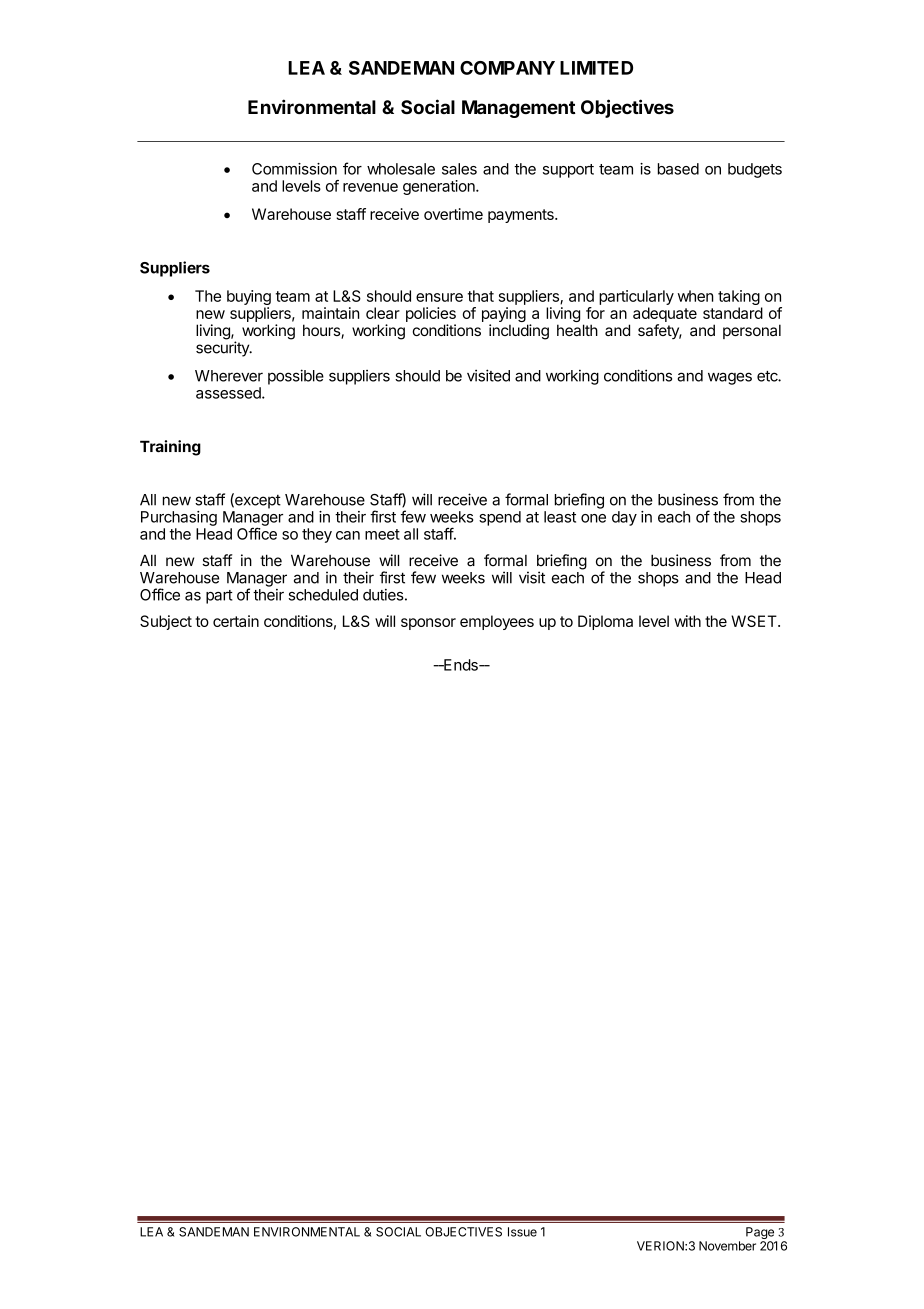 The image size is (924, 1309). I want to click on day, so click(624, 518).
